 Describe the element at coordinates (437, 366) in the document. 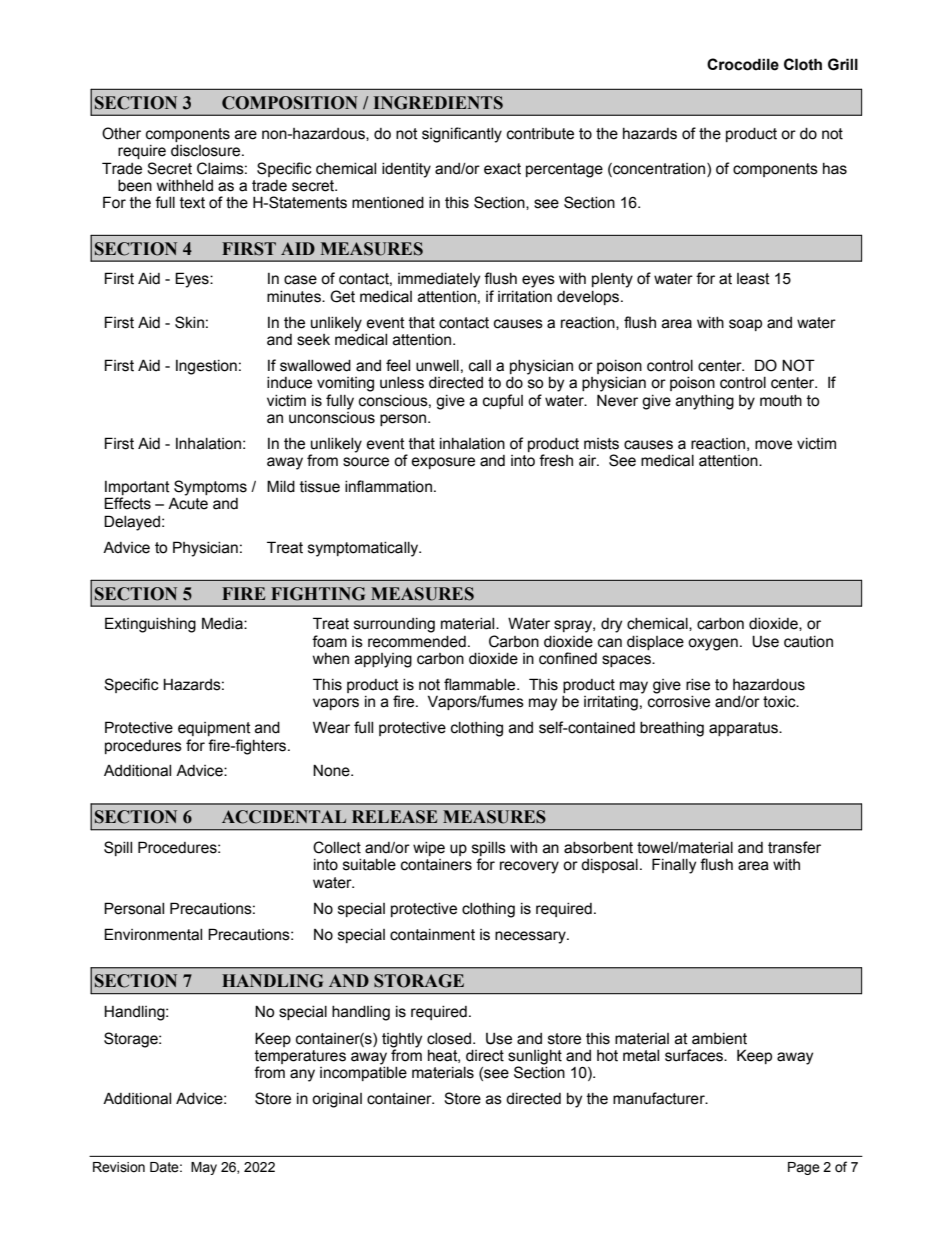

I see `unwell` at that location.
